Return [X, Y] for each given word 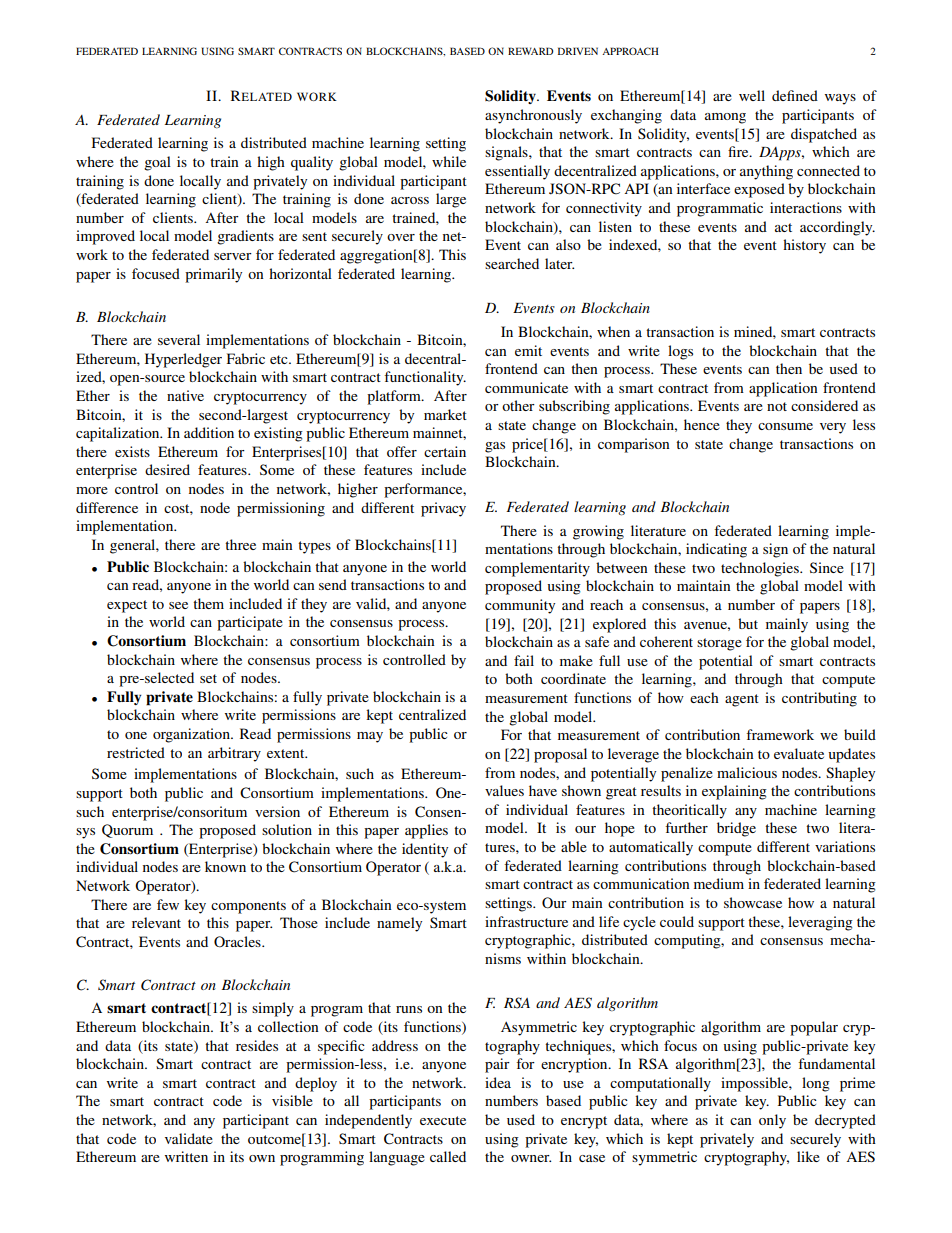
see [178, 605]
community [520, 606]
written [186, 1156]
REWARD [531, 51]
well [752, 95]
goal [157, 163]
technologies [761, 569]
